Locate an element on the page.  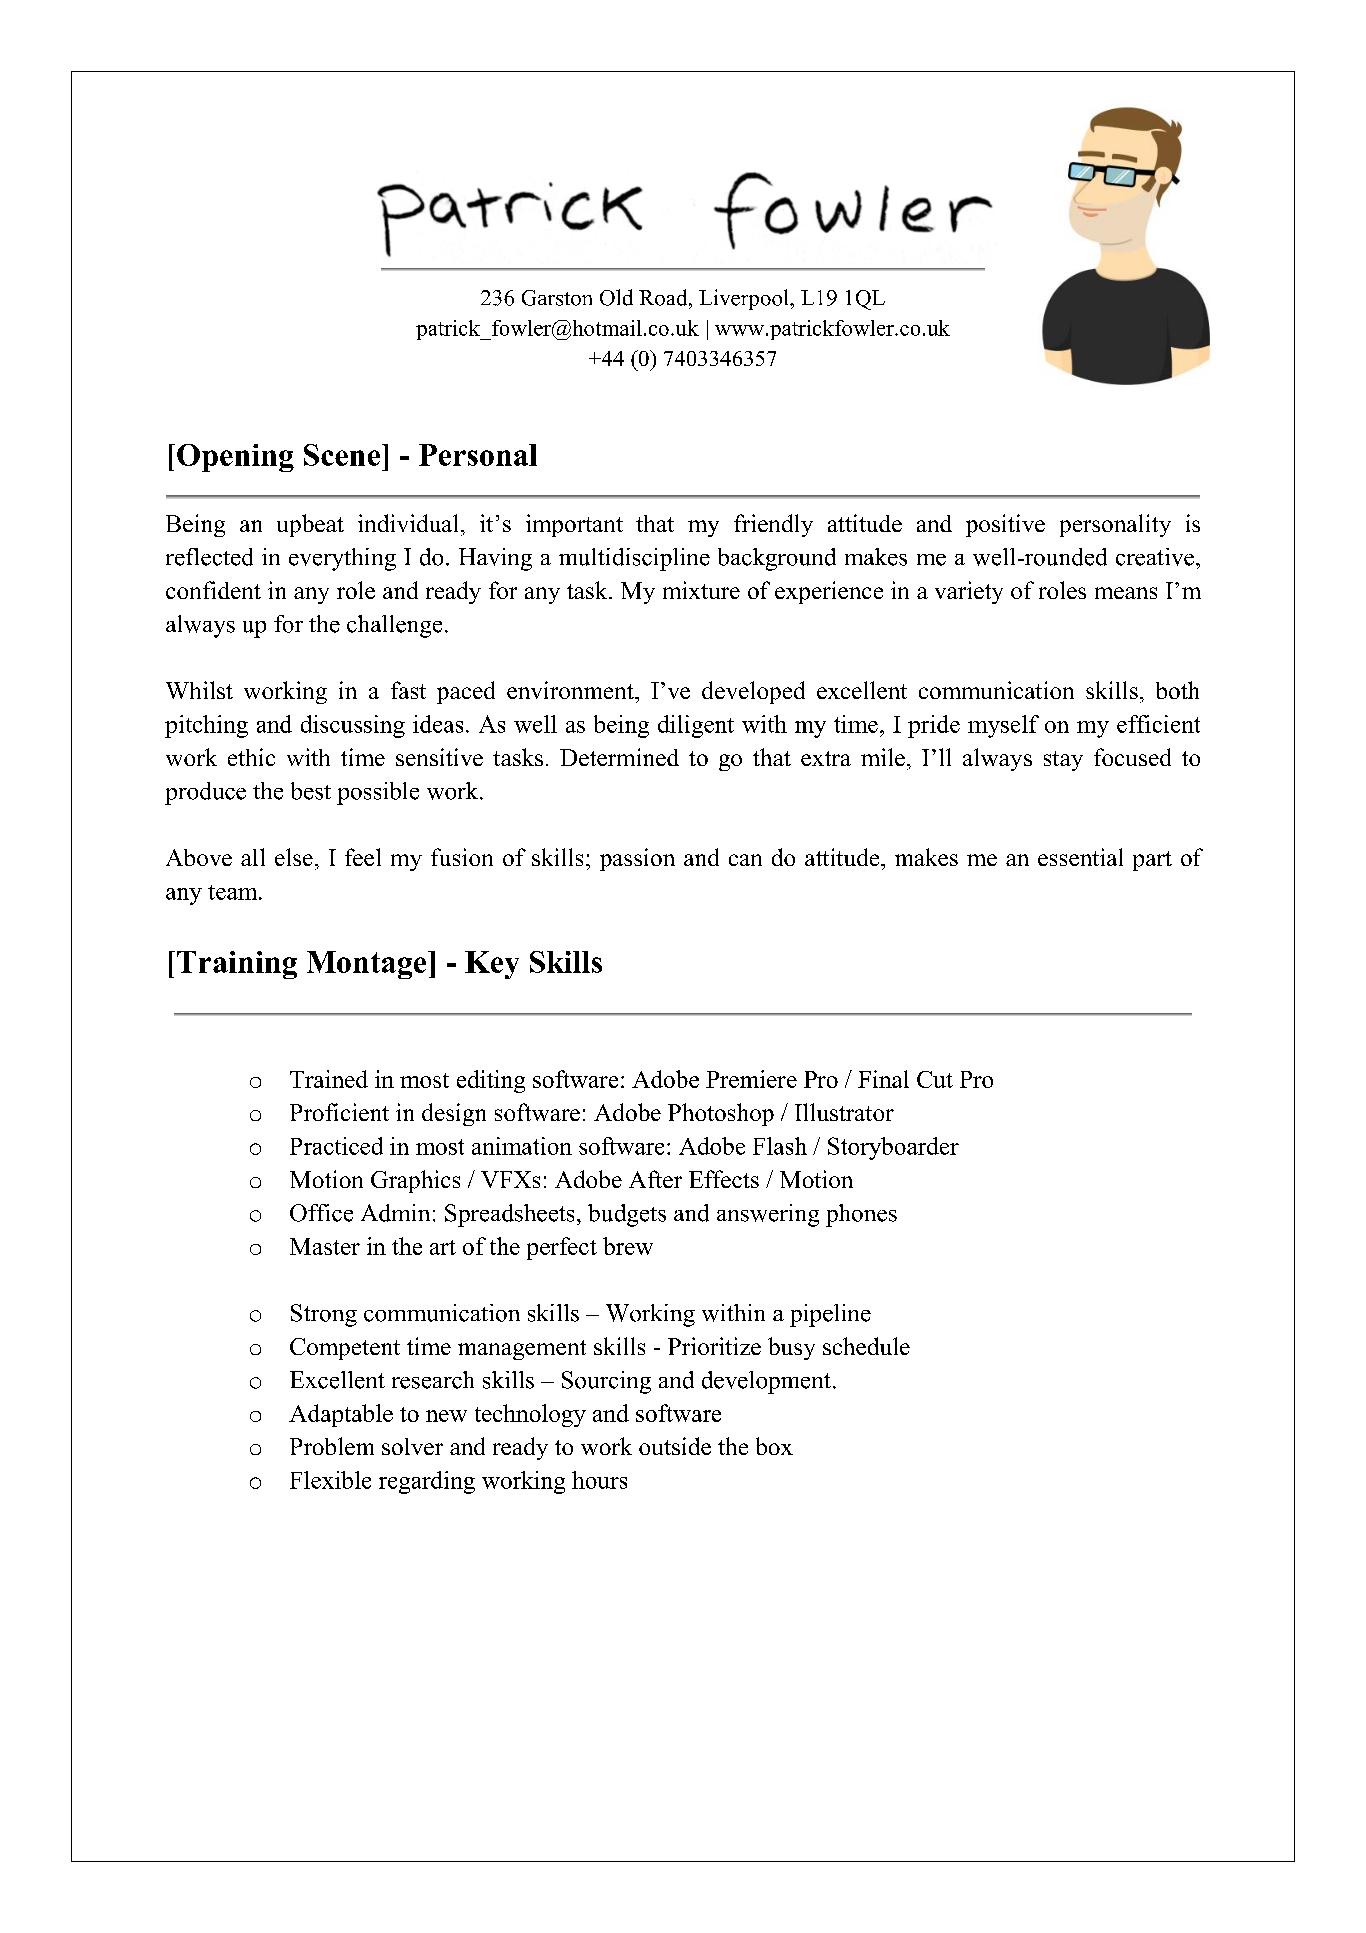
myself is located at coordinates (1003, 726).
